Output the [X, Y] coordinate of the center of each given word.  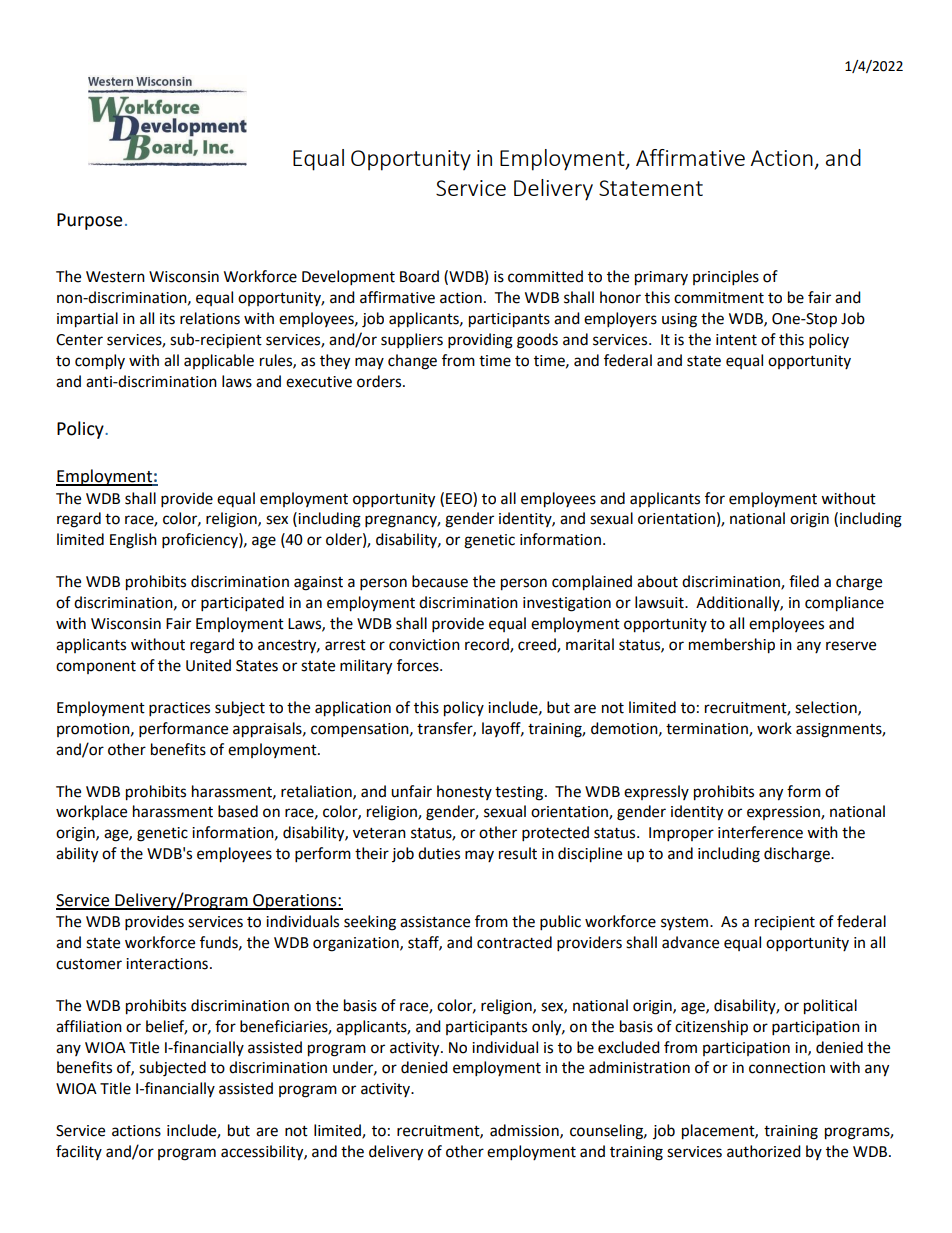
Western [115, 277]
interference [760, 832]
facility [79, 1152]
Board [419, 276]
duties [439, 853]
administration [639, 1067]
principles [726, 278]
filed [804, 581]
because [440, 581]
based [238, 811]
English [133, 541]
